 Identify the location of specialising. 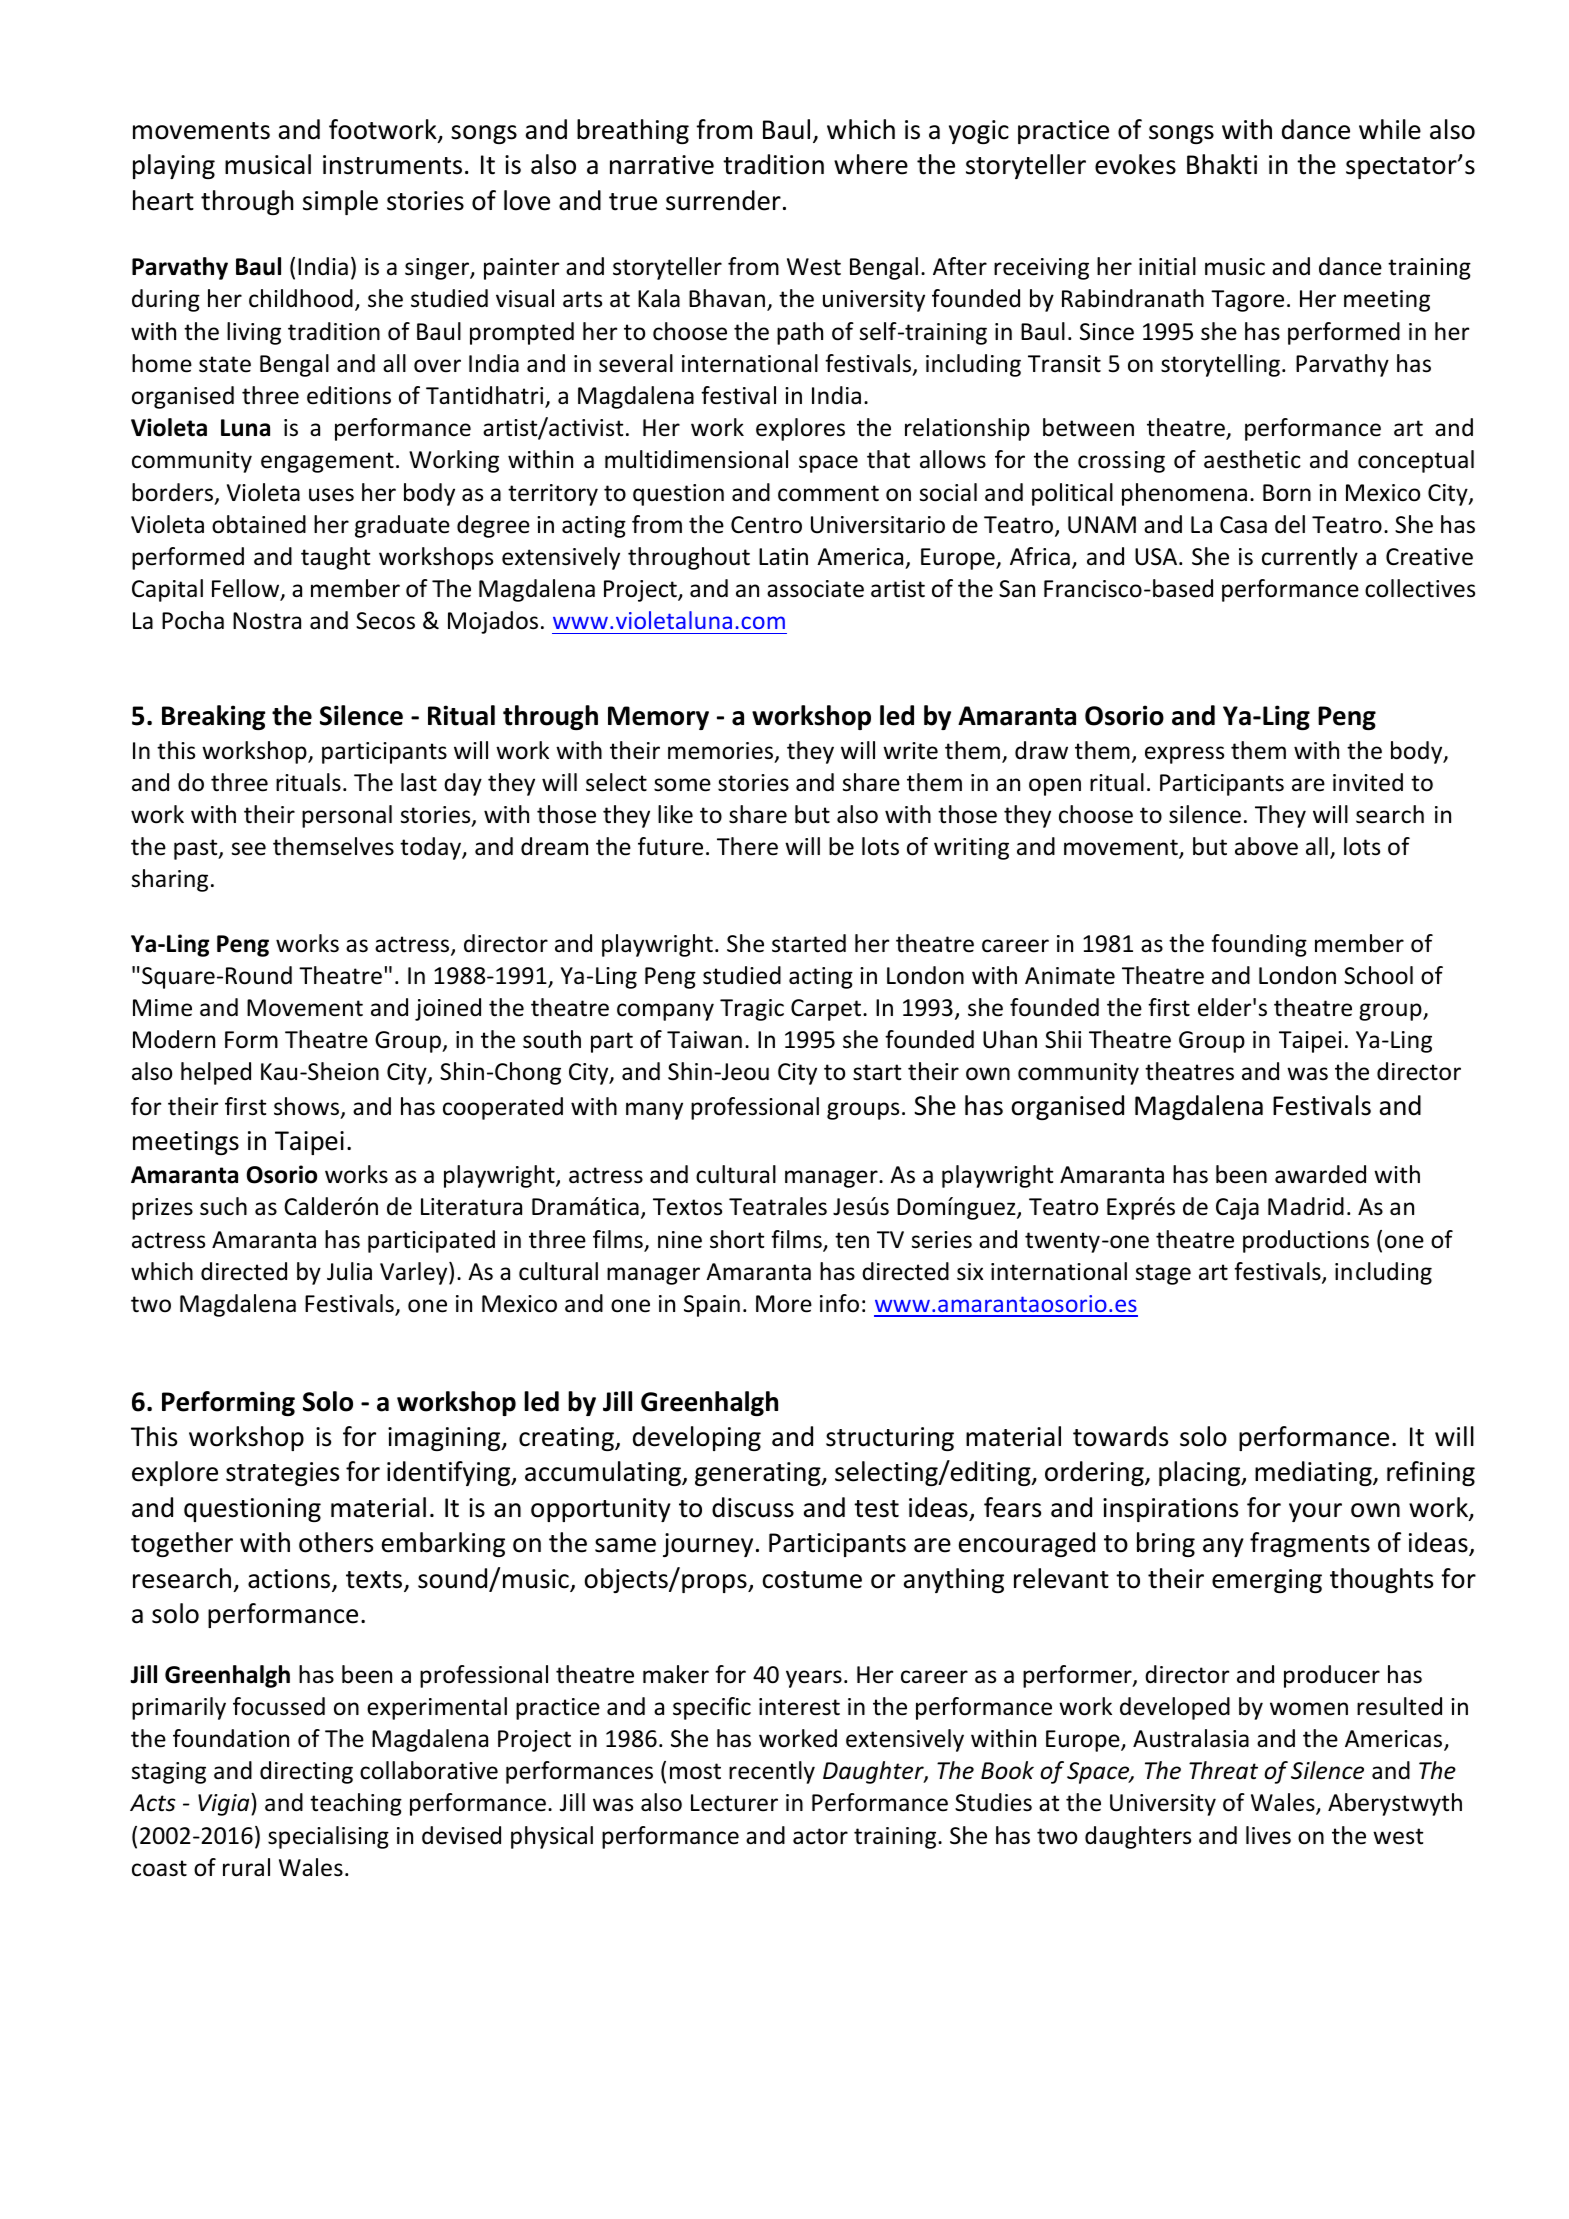
(328, 1837).
